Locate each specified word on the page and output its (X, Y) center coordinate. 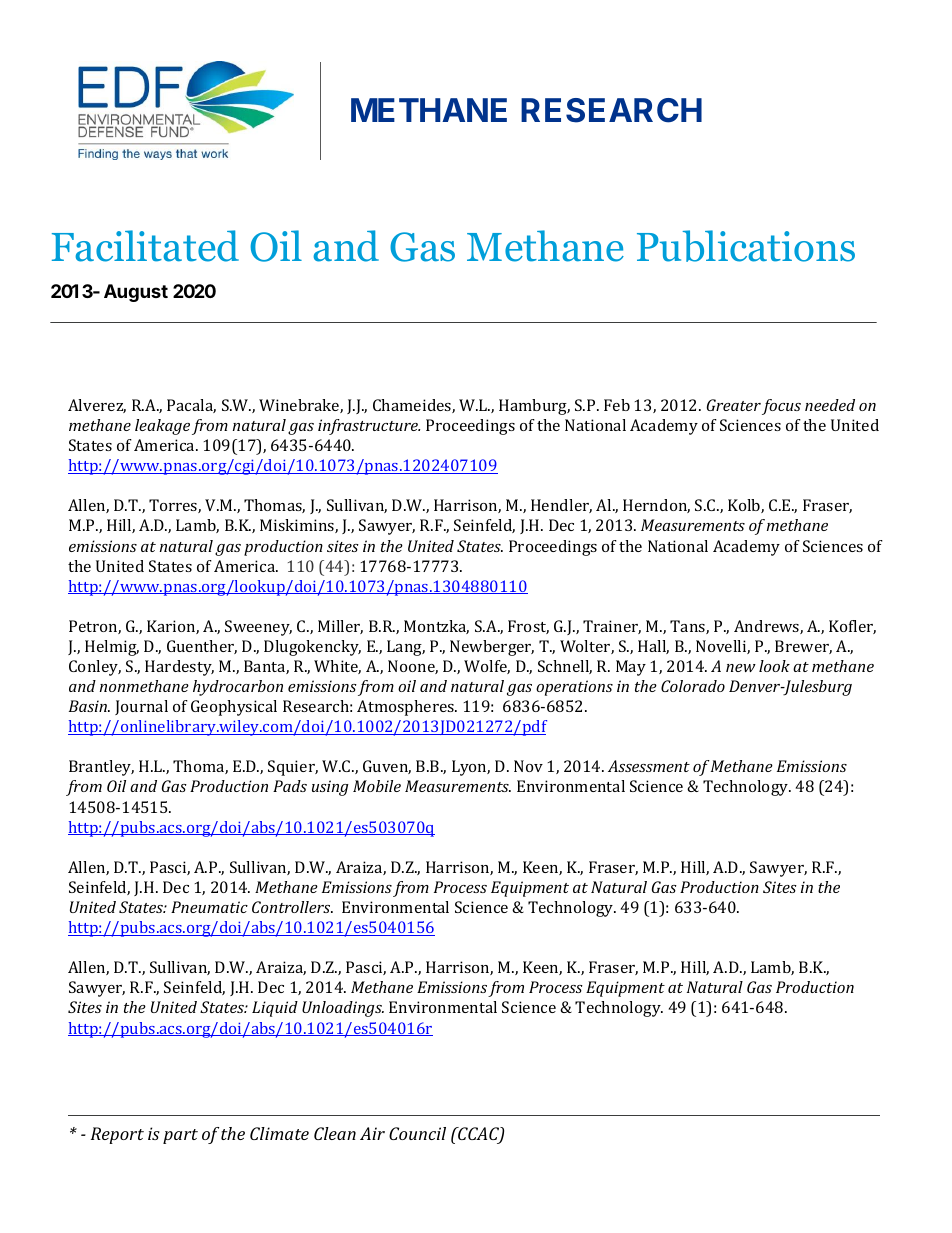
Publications (746, 246)
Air (372, 1133)
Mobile (377, 786)
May (631, 668)
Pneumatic (209, 907)
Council (417, 1133)
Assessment (649, 766)
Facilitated (145, 246)
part (180, 1136)
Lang (406, 648)
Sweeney (258, 628)
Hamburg (534, 407)
